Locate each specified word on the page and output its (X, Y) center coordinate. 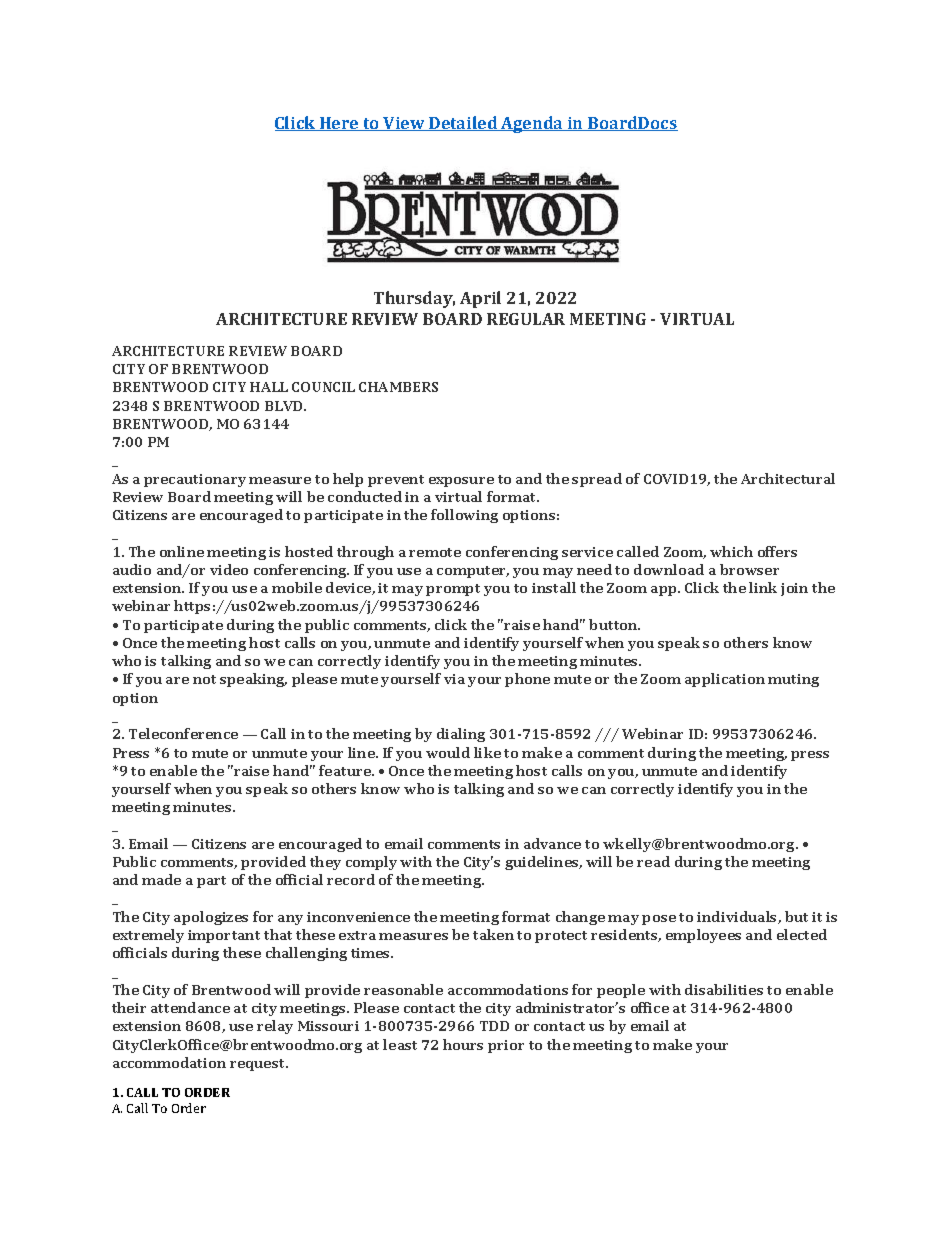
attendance (190, 1007)
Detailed (463, 123)
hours (463, 1044)
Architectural (788, 478)
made (161, 879)
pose (659, 920)
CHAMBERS (398, 387)
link (763, 587)
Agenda (532, 124)
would (448, 752)
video (229, 569)
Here (339, 124)
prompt (453, 590)
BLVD (285, 406)
